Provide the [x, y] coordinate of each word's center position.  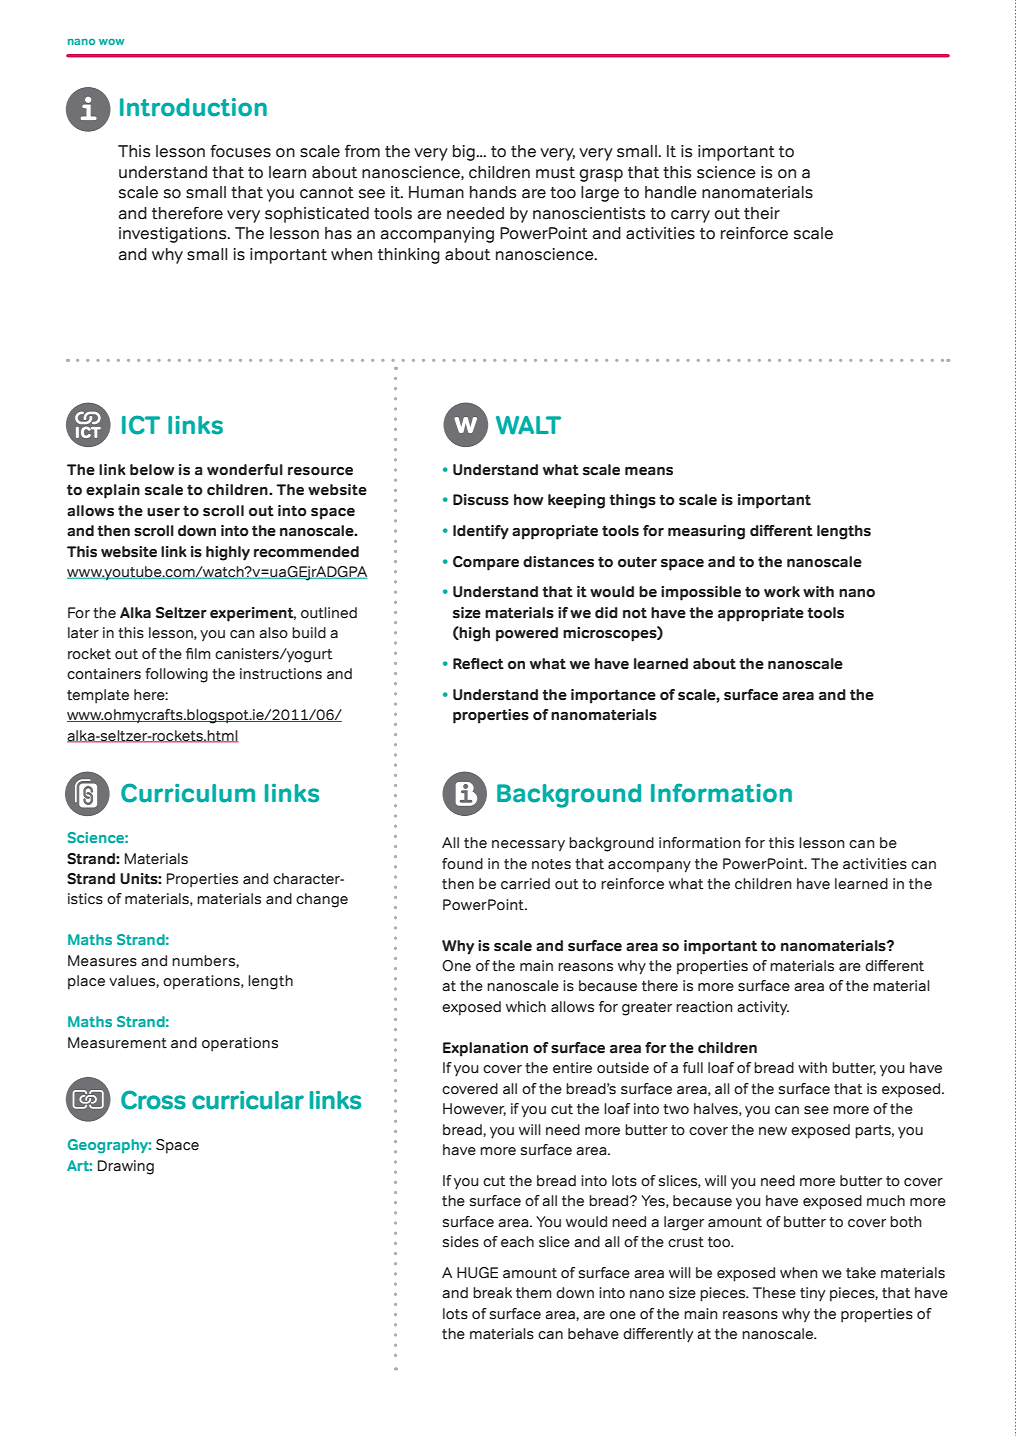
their [762, 213]
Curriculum [188, 793]
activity [763, 1008]
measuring [706, 532]
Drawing [126, 1167]
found [462, 864]
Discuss [481, 500]
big [465, 153]
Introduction [193, 107]
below [152, 470]
